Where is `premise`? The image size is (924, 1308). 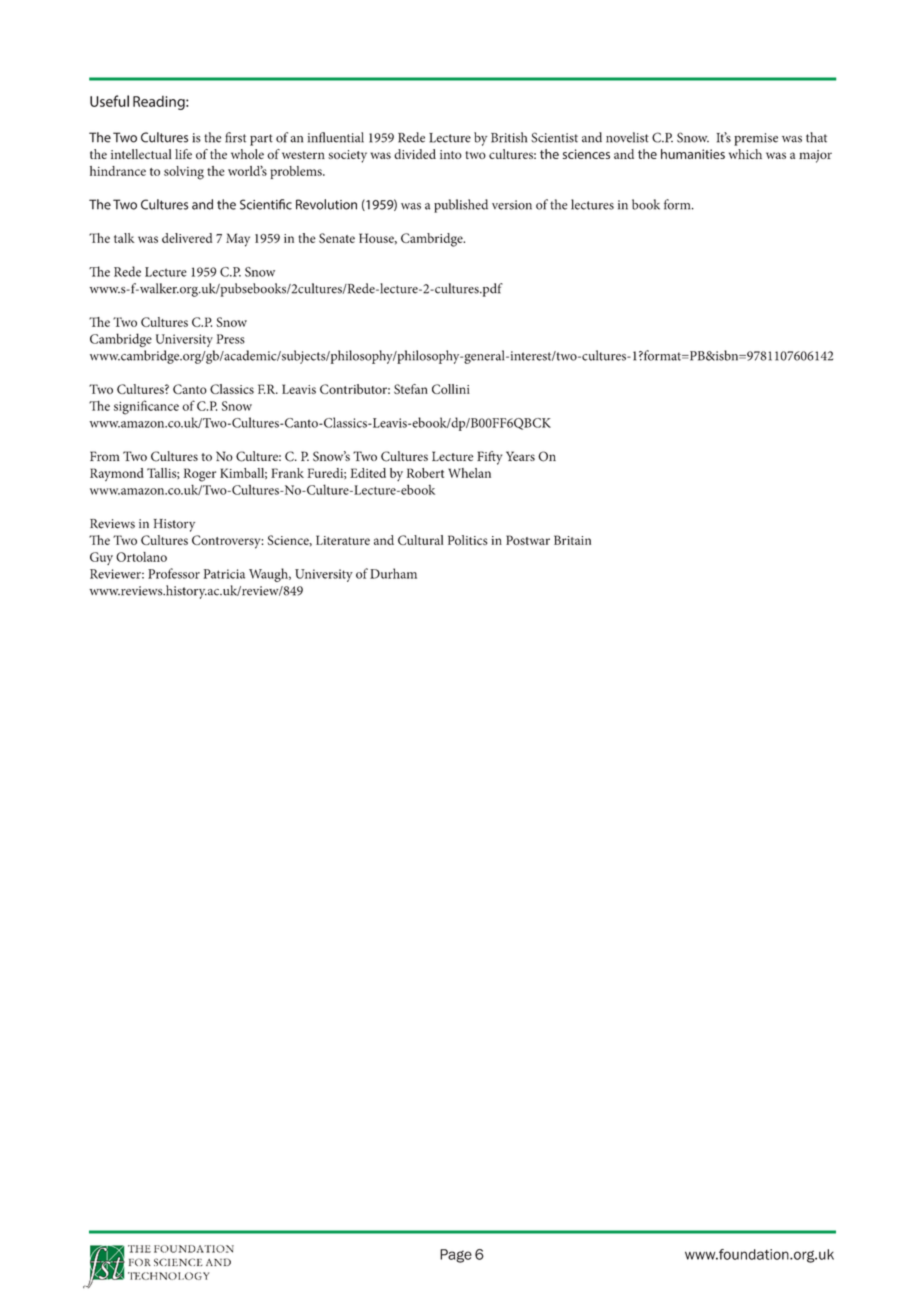
premise is located at coordinates (756, 139).
